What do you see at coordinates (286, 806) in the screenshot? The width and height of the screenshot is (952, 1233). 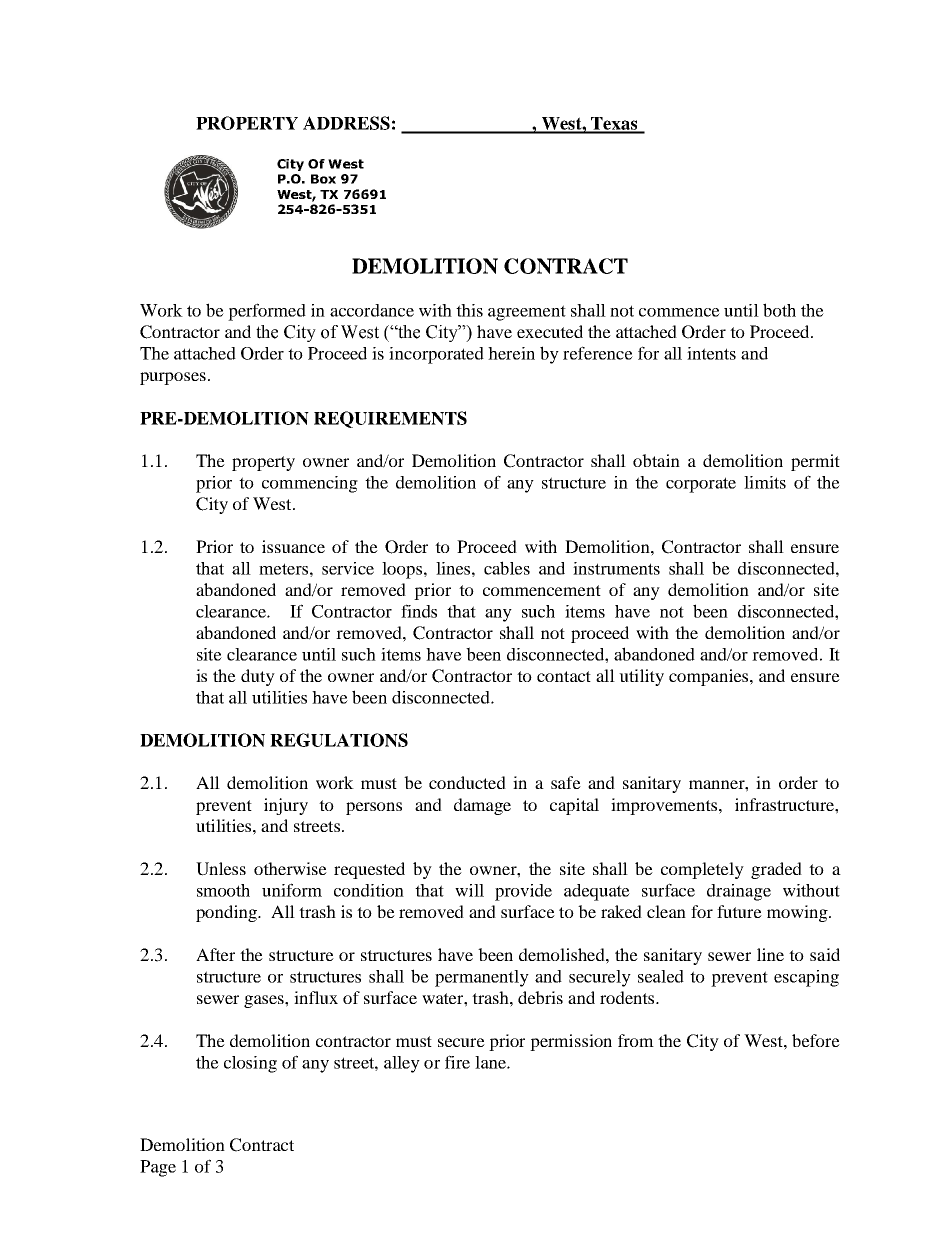 I see `injury` at bounding box center [286, 806].
